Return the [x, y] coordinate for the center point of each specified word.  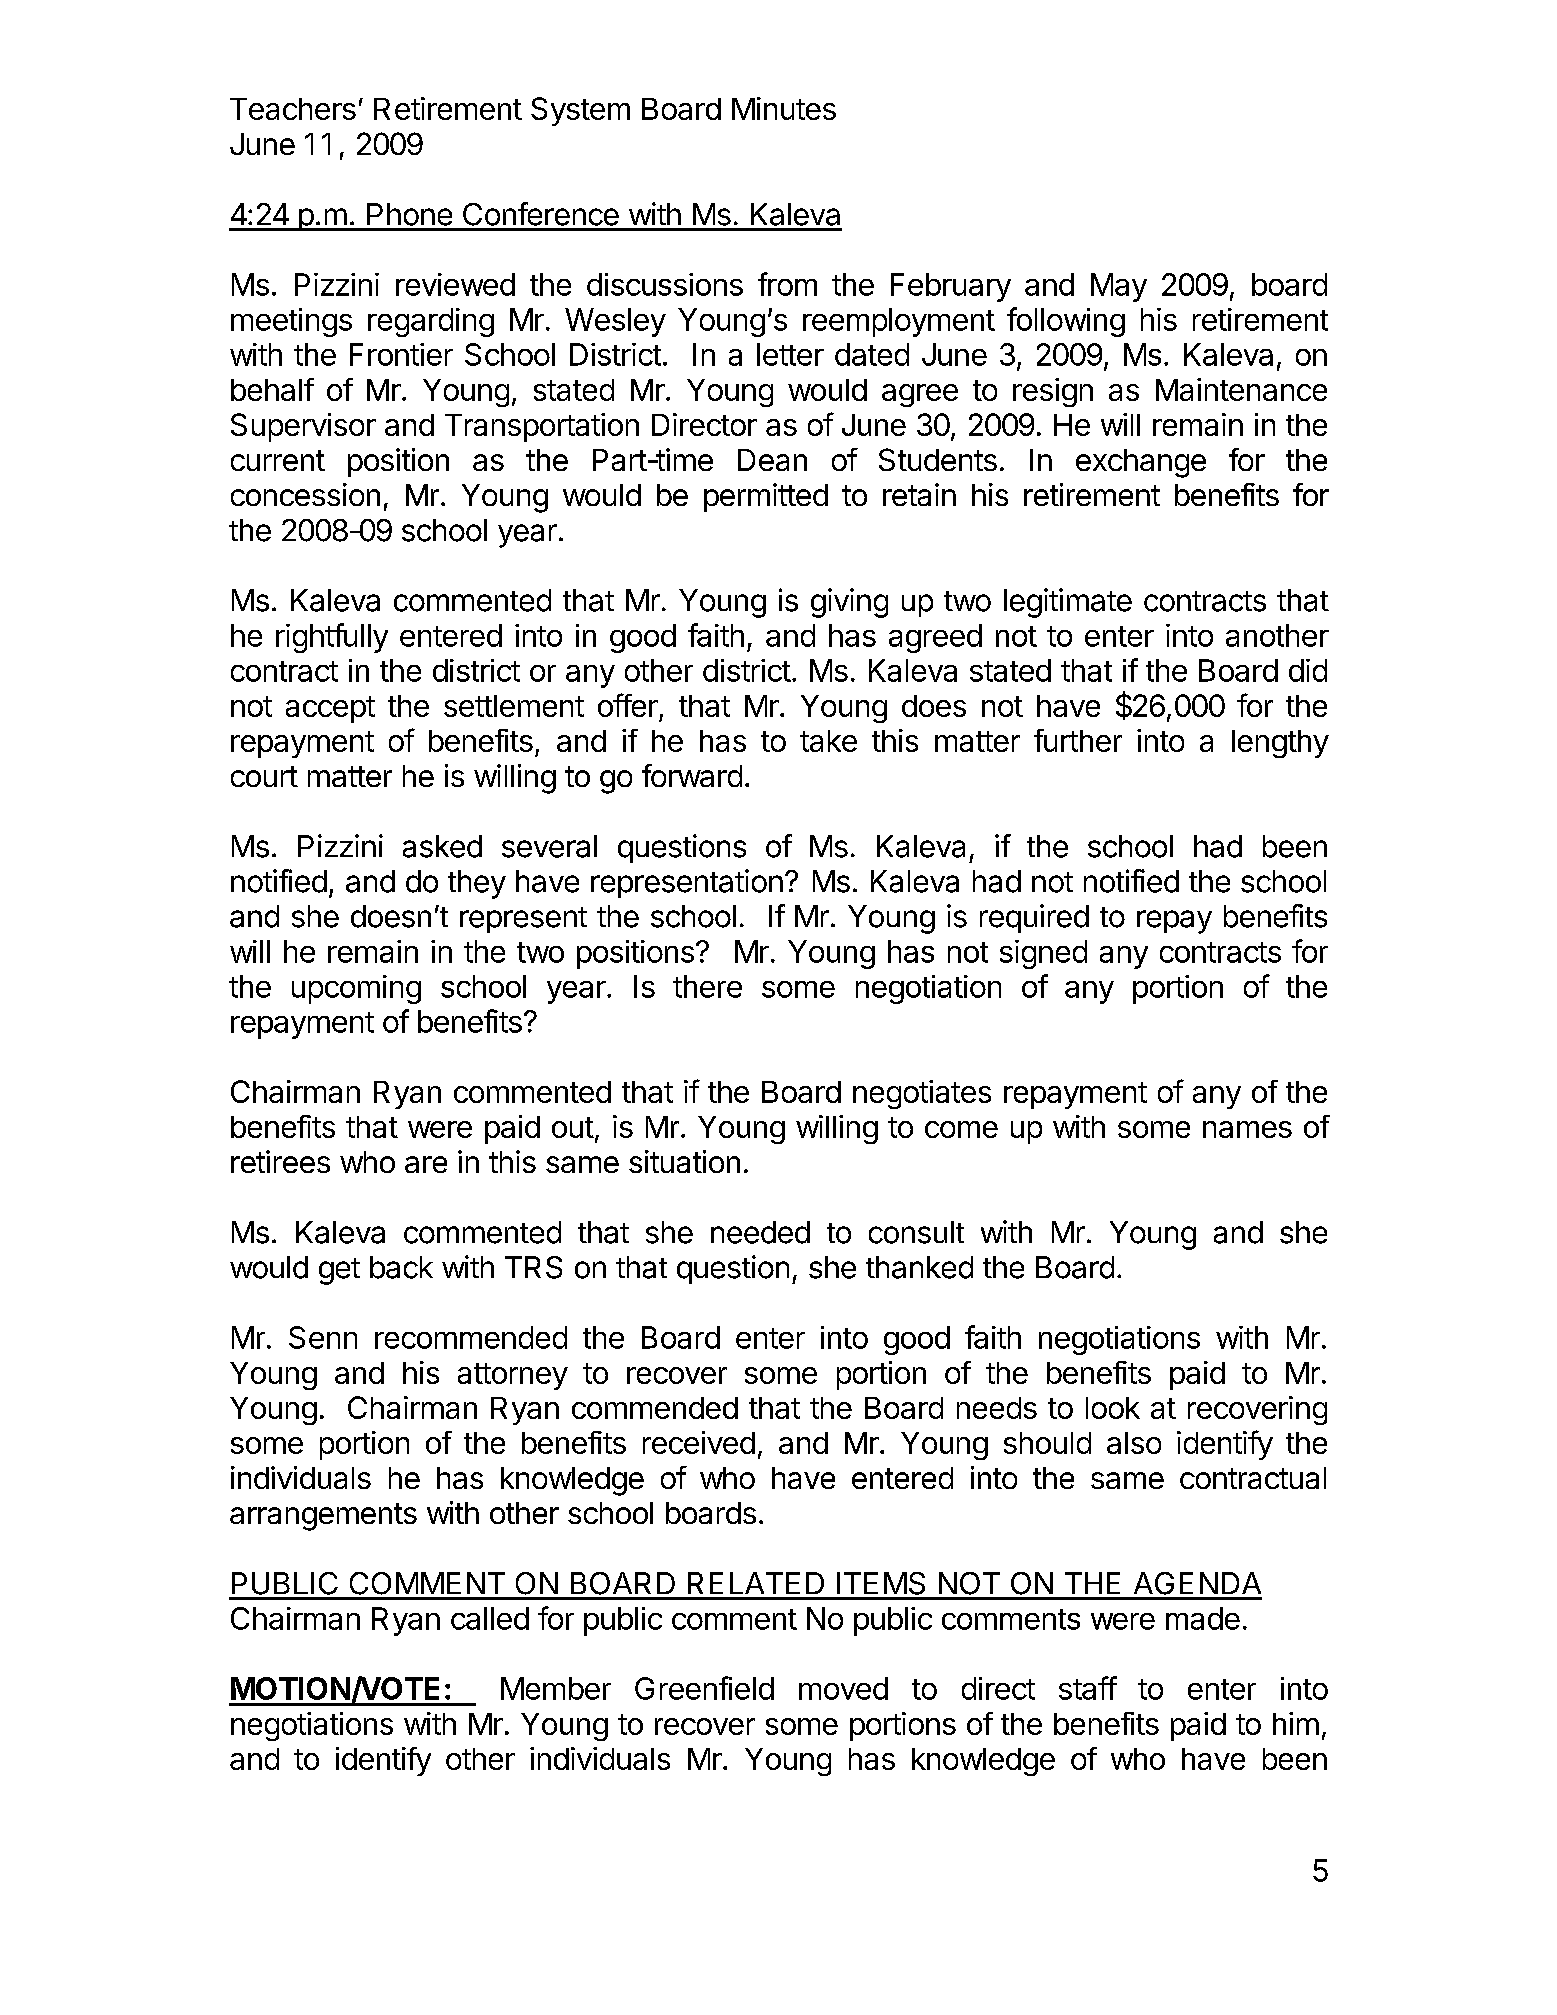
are [426, 1164]
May [1119, 287]
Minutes [784, 108]
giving [849, 603]
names [1247, 1129]
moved [843, 1688]
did [1308, 670]
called [490, 1618]
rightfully [332, 638]
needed [760, 1232]
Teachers [293, 109]
